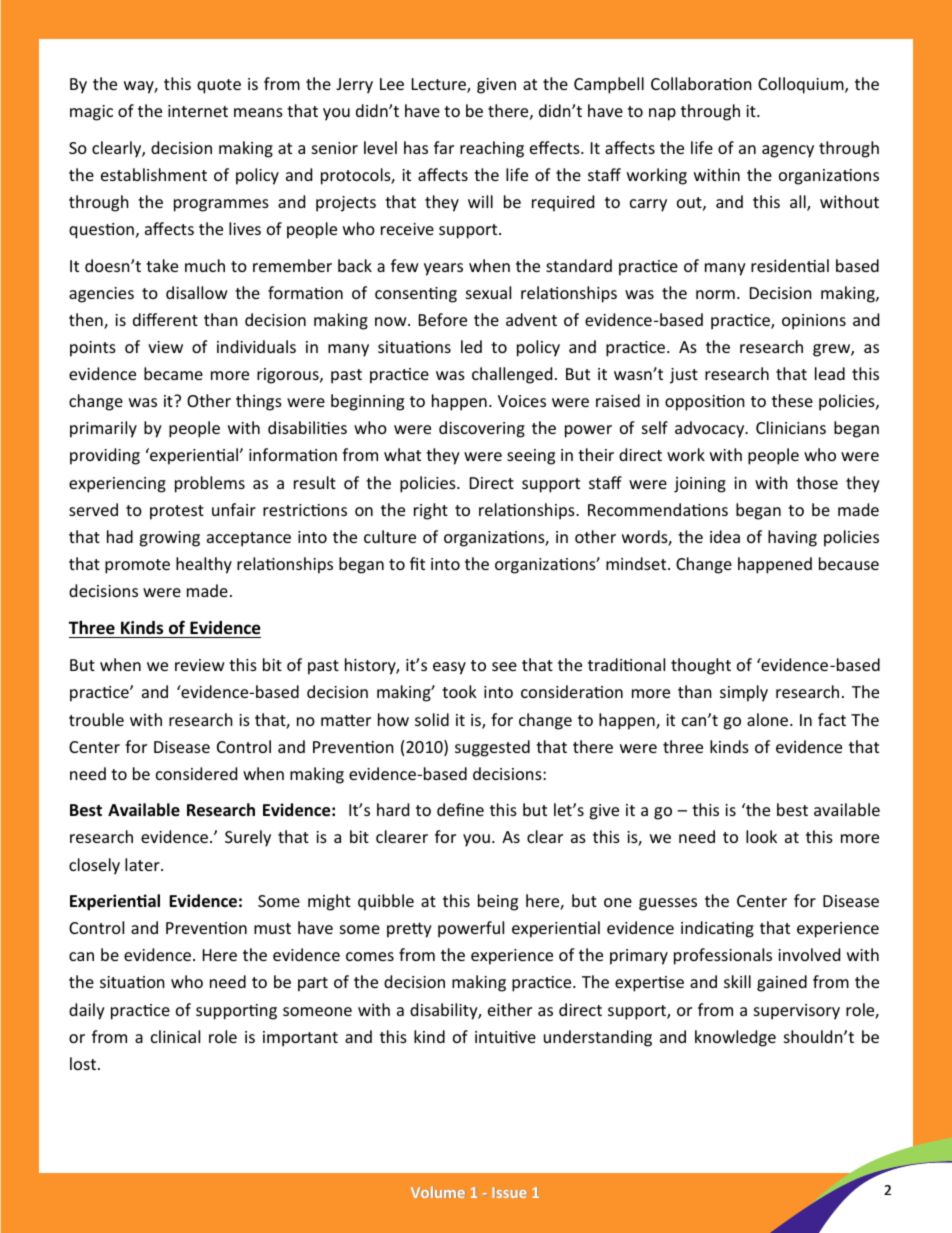 The height and width of the screenshot is (1233, 952). What do you see at coordinates (717, 929) in the screenshot?
I see `indicating` at bounding box center [717, 929].
